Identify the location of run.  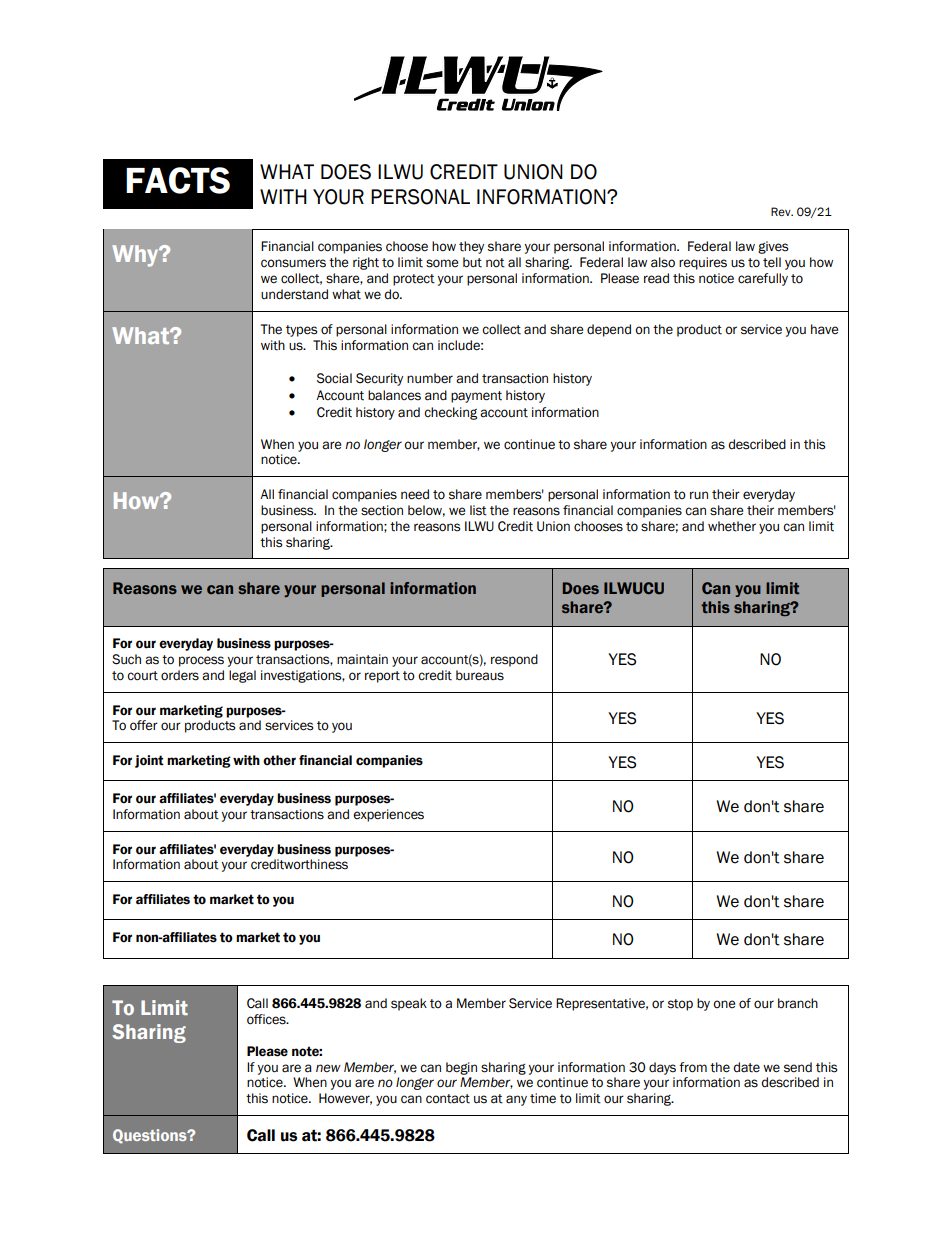
(699, 495).
